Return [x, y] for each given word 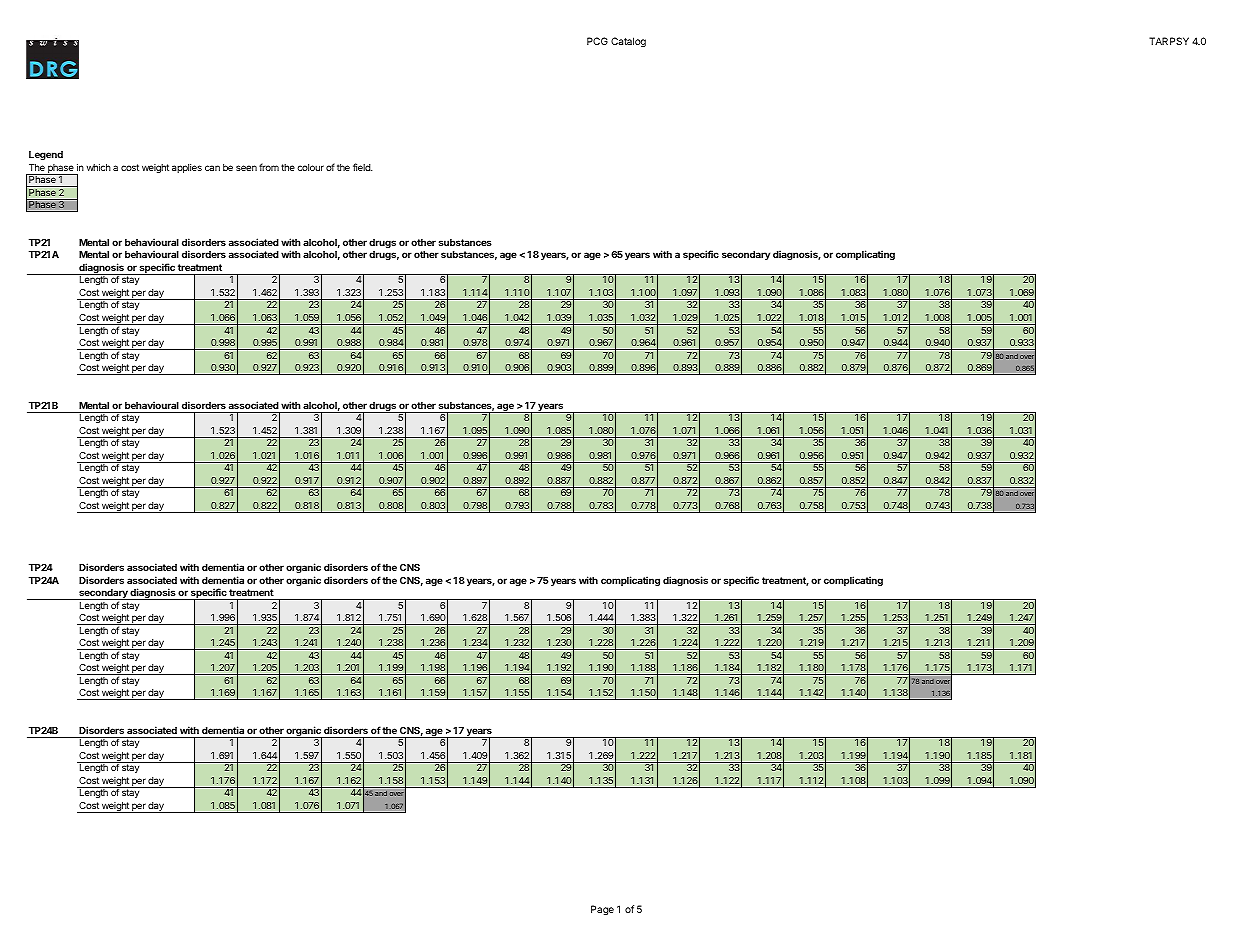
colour [310, 167]
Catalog [628, 42]
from [269, 167]
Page [602, 910]
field [362, 167]
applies [187, 168]
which [99, 167]
